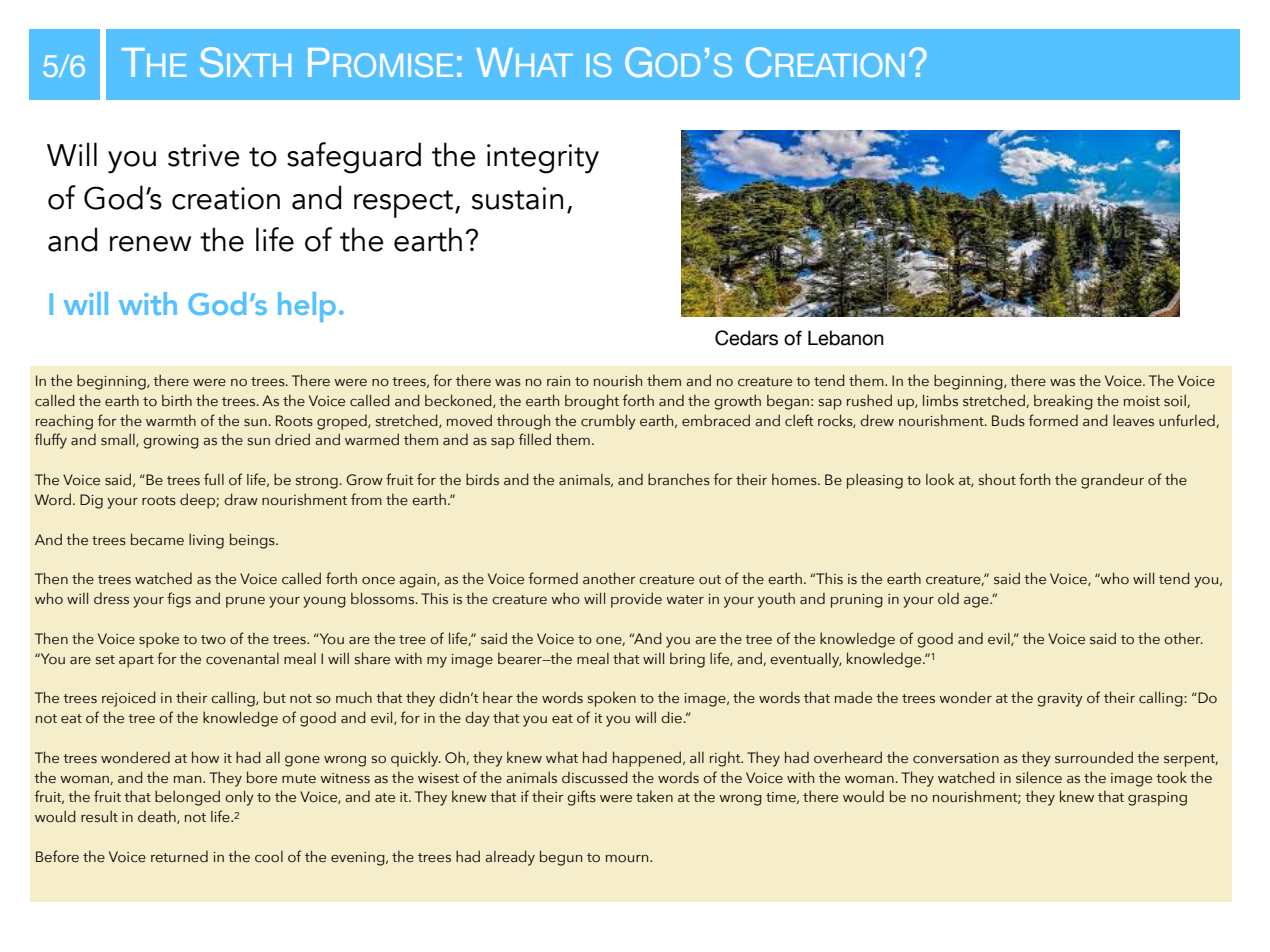 Image resolution: width=1270 pixels, height=952 pixels. Describe the element at coordinates (129, 699) in the screenshot. I see `rejoiced` at that location.
